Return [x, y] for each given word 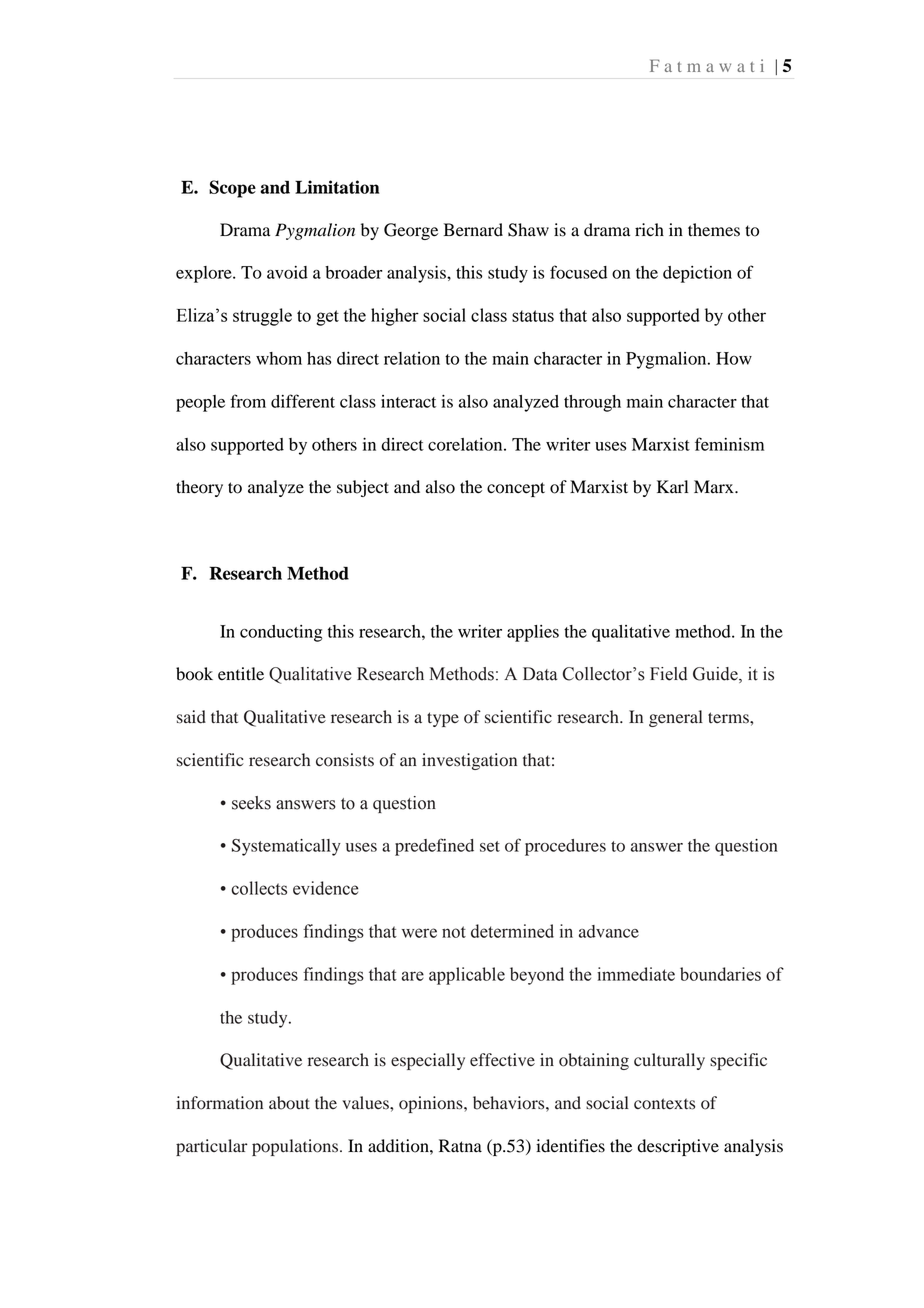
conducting [281, 633]
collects [259, 888]
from [248, 401]
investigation [469, 761]
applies [533, 633]
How [734, 358]
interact [408, 401]
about [289, 1103]
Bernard [473, 230]
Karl [672, 486]
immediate [636, 974]
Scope [232, 189]
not [454, 932]
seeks [251, 803]
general [676, 718]
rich [649, 230]
